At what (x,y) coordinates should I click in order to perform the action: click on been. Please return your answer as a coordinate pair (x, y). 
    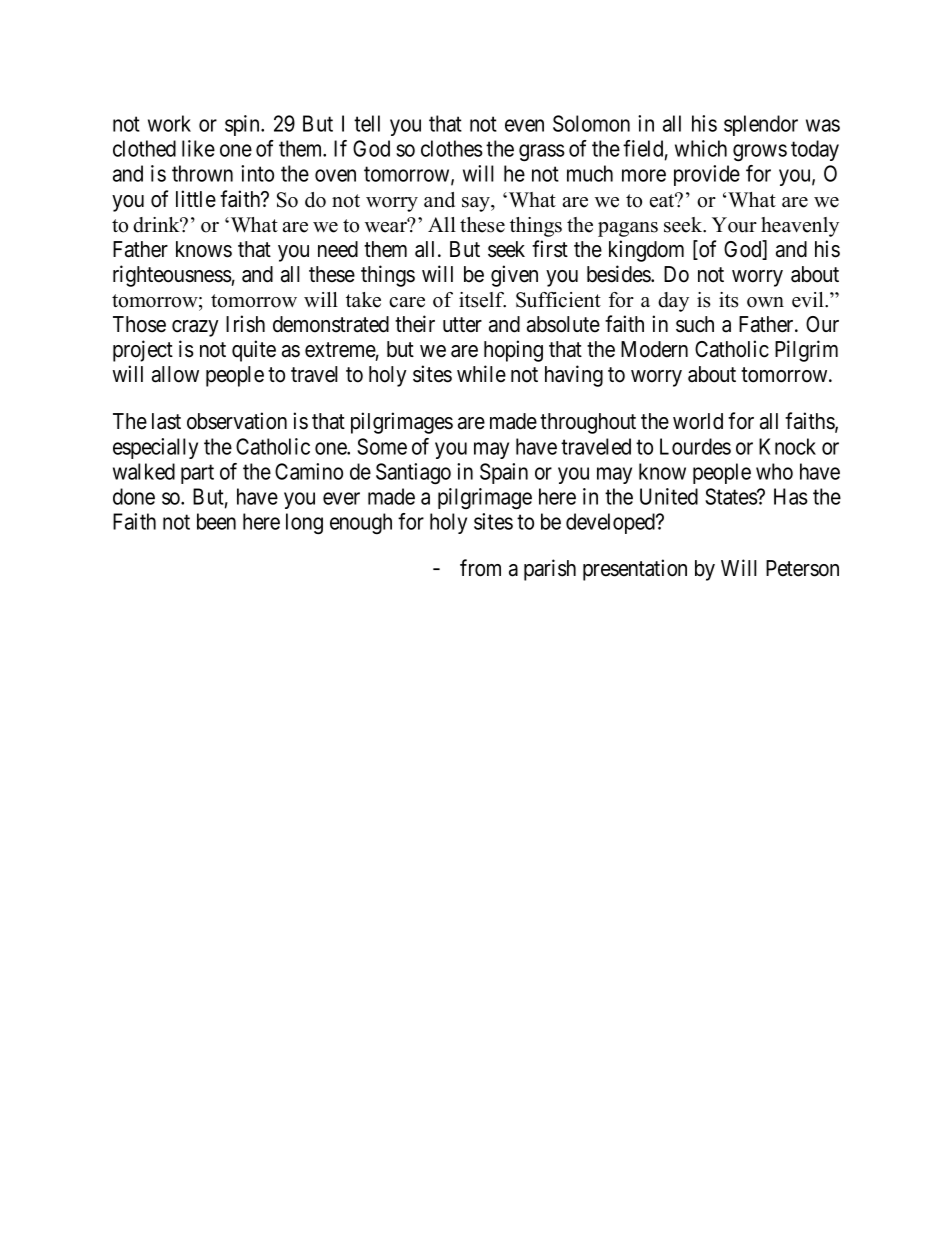
    Looking at the image, I should click on (216, 521).
